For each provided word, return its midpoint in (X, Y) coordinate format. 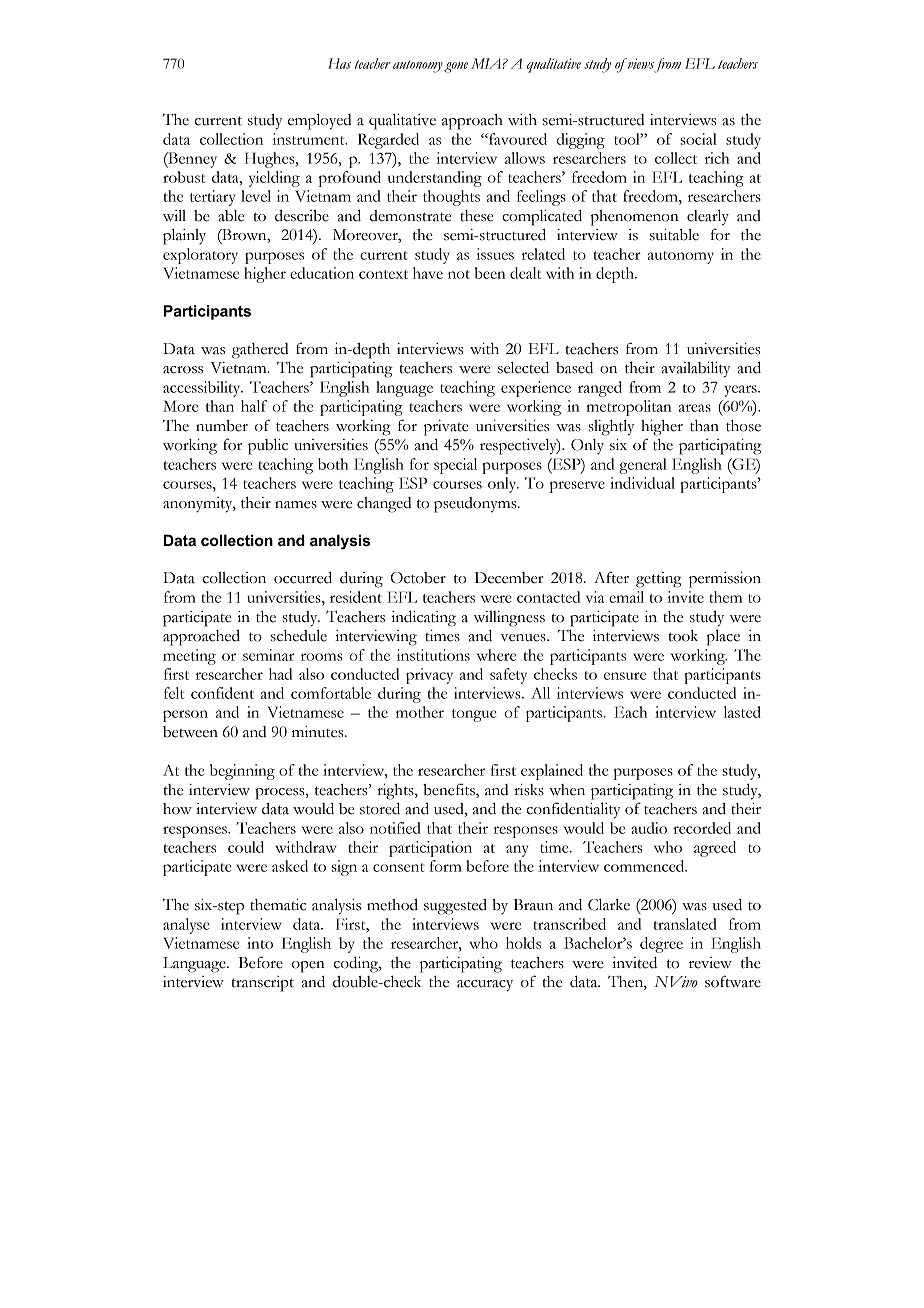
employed (319, 121)
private (446, 428)
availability (696, 370)
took (683, 636)
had (280, 674)
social (698, 139)
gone (456, 67)
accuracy (485, 986)
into (260, 943)
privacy (429, 676)
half (254, 406)
